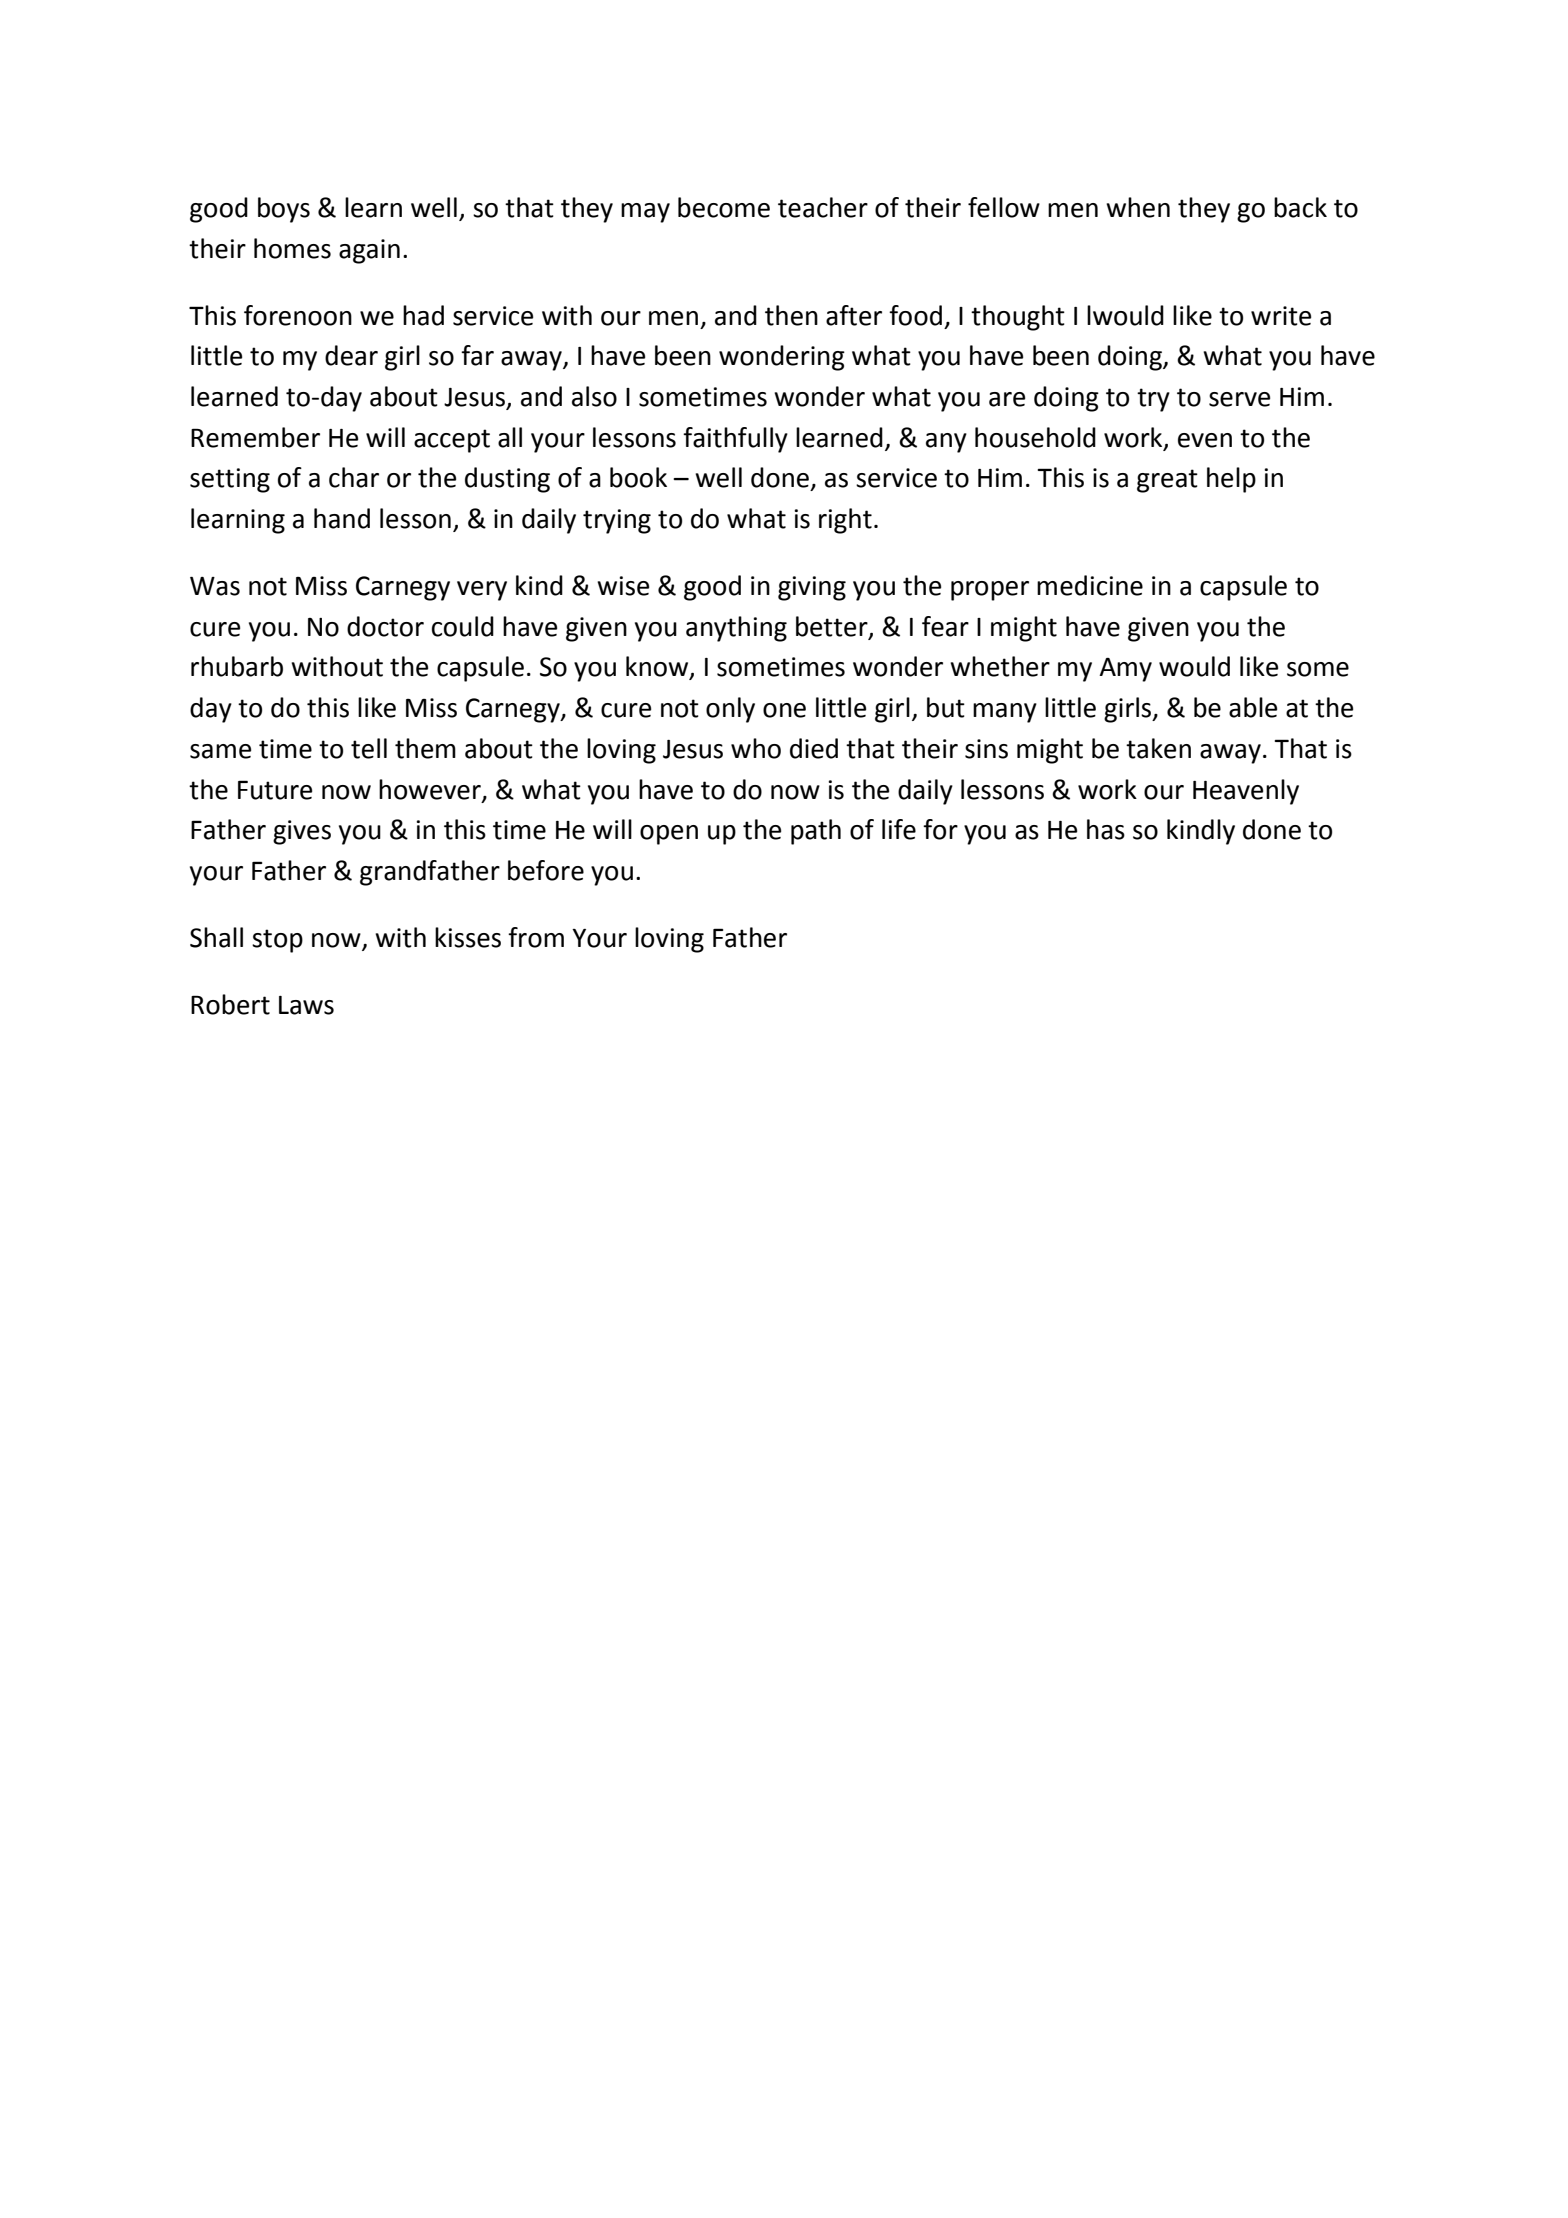 This document has height=2218, width=1568. Describe the element at coordinates (1246, 792) in the document. I see `Heavenly` at that location.
